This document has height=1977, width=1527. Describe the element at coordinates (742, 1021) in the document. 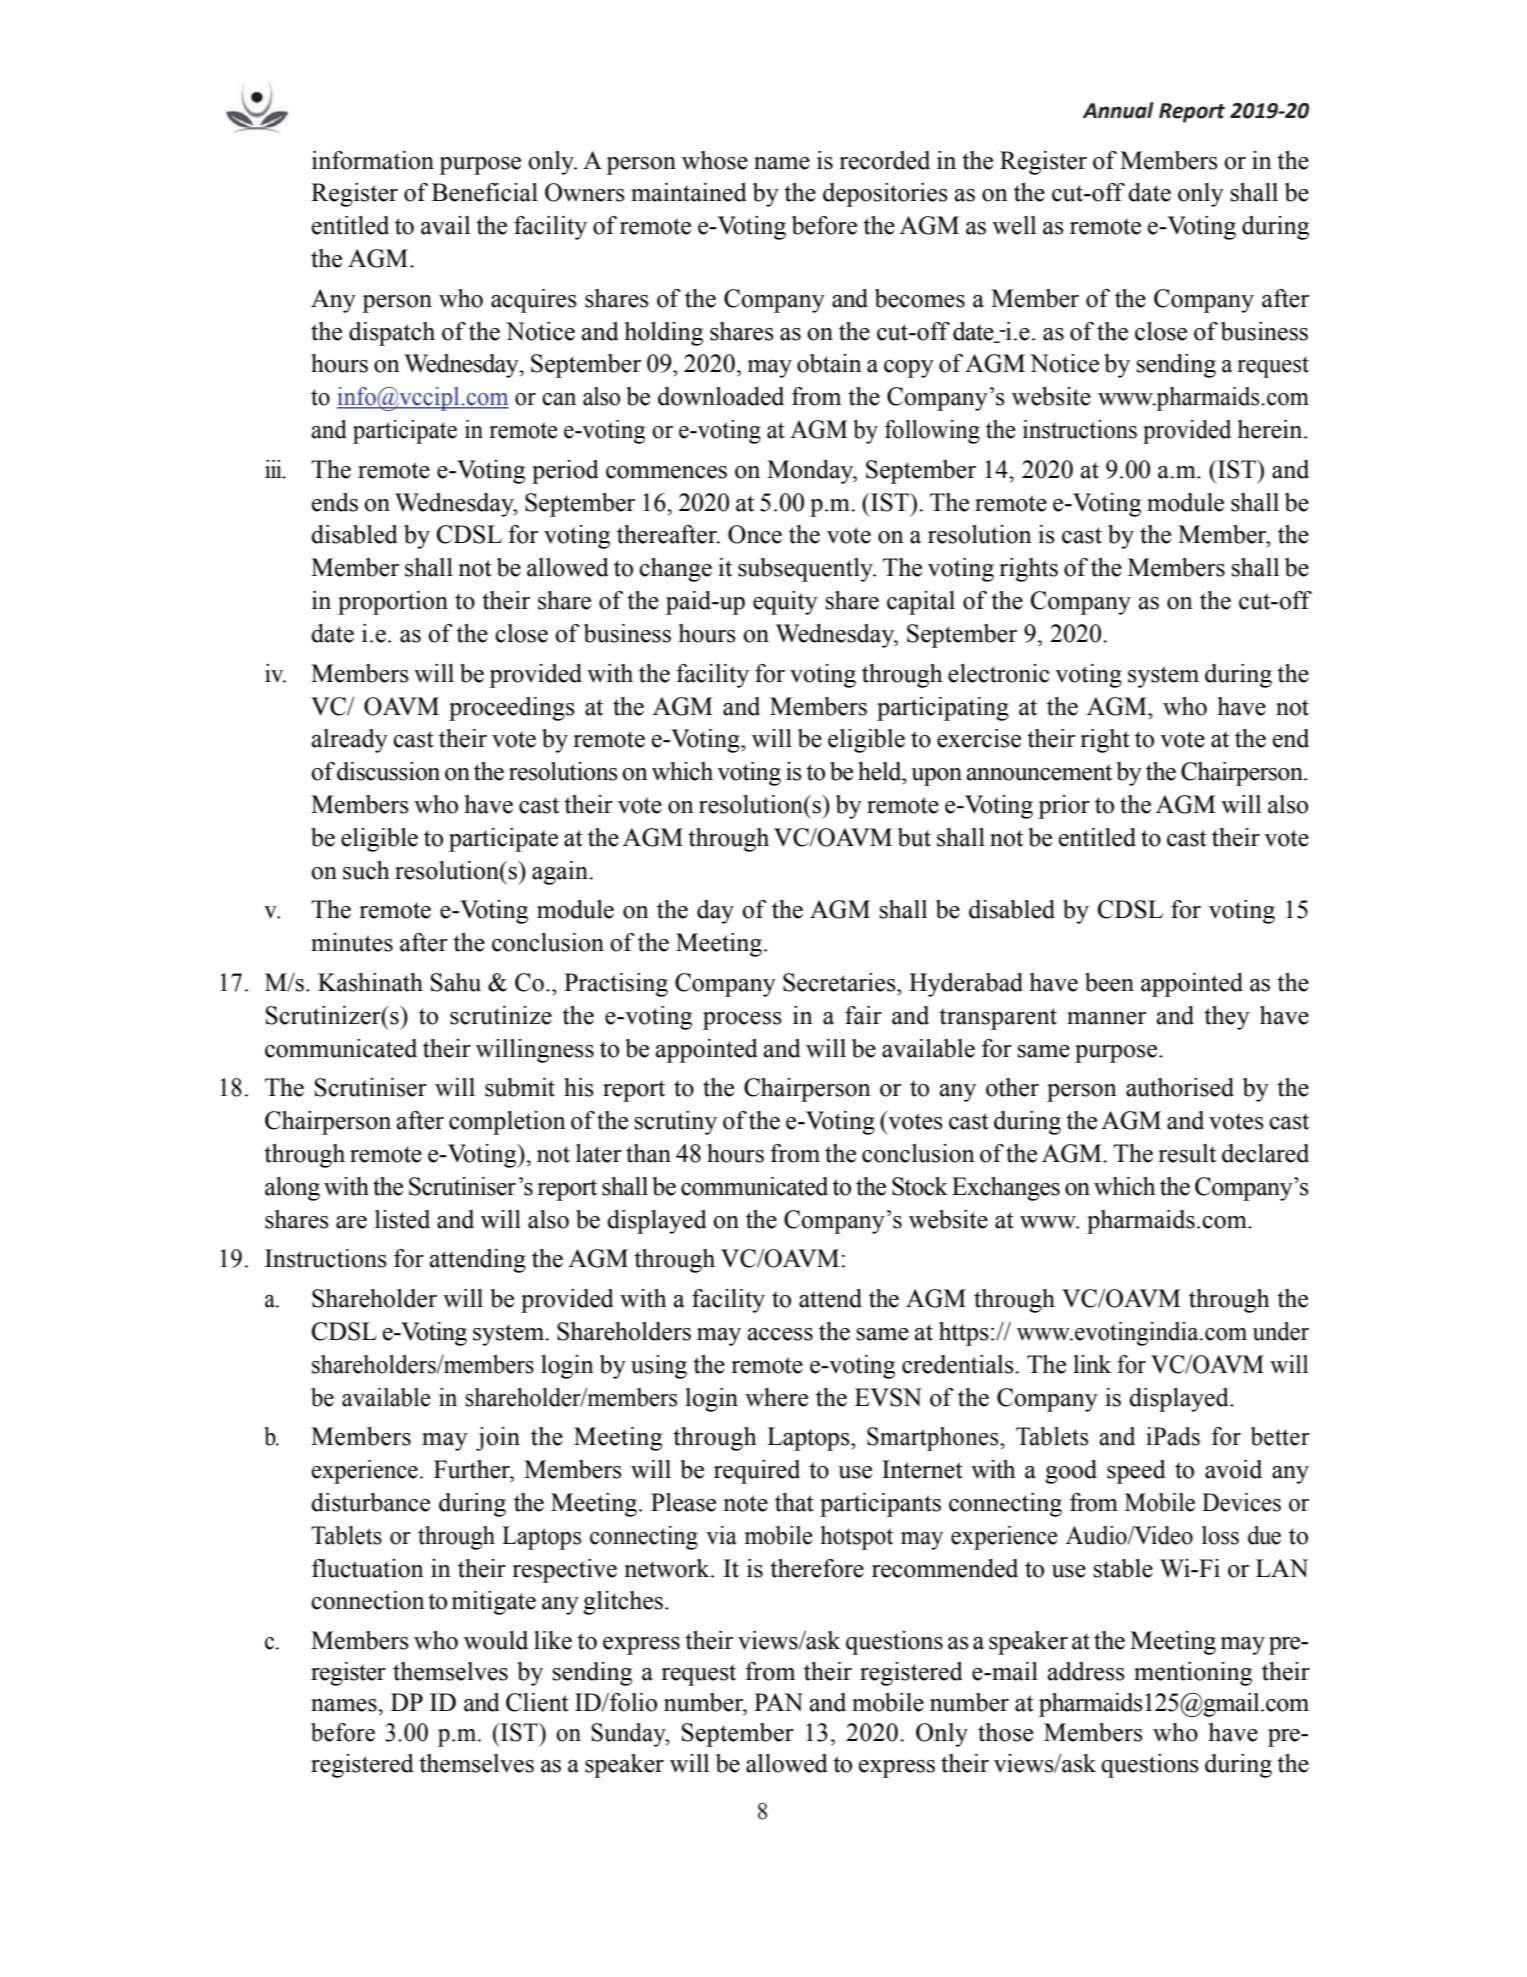

I see `process` at that location.
